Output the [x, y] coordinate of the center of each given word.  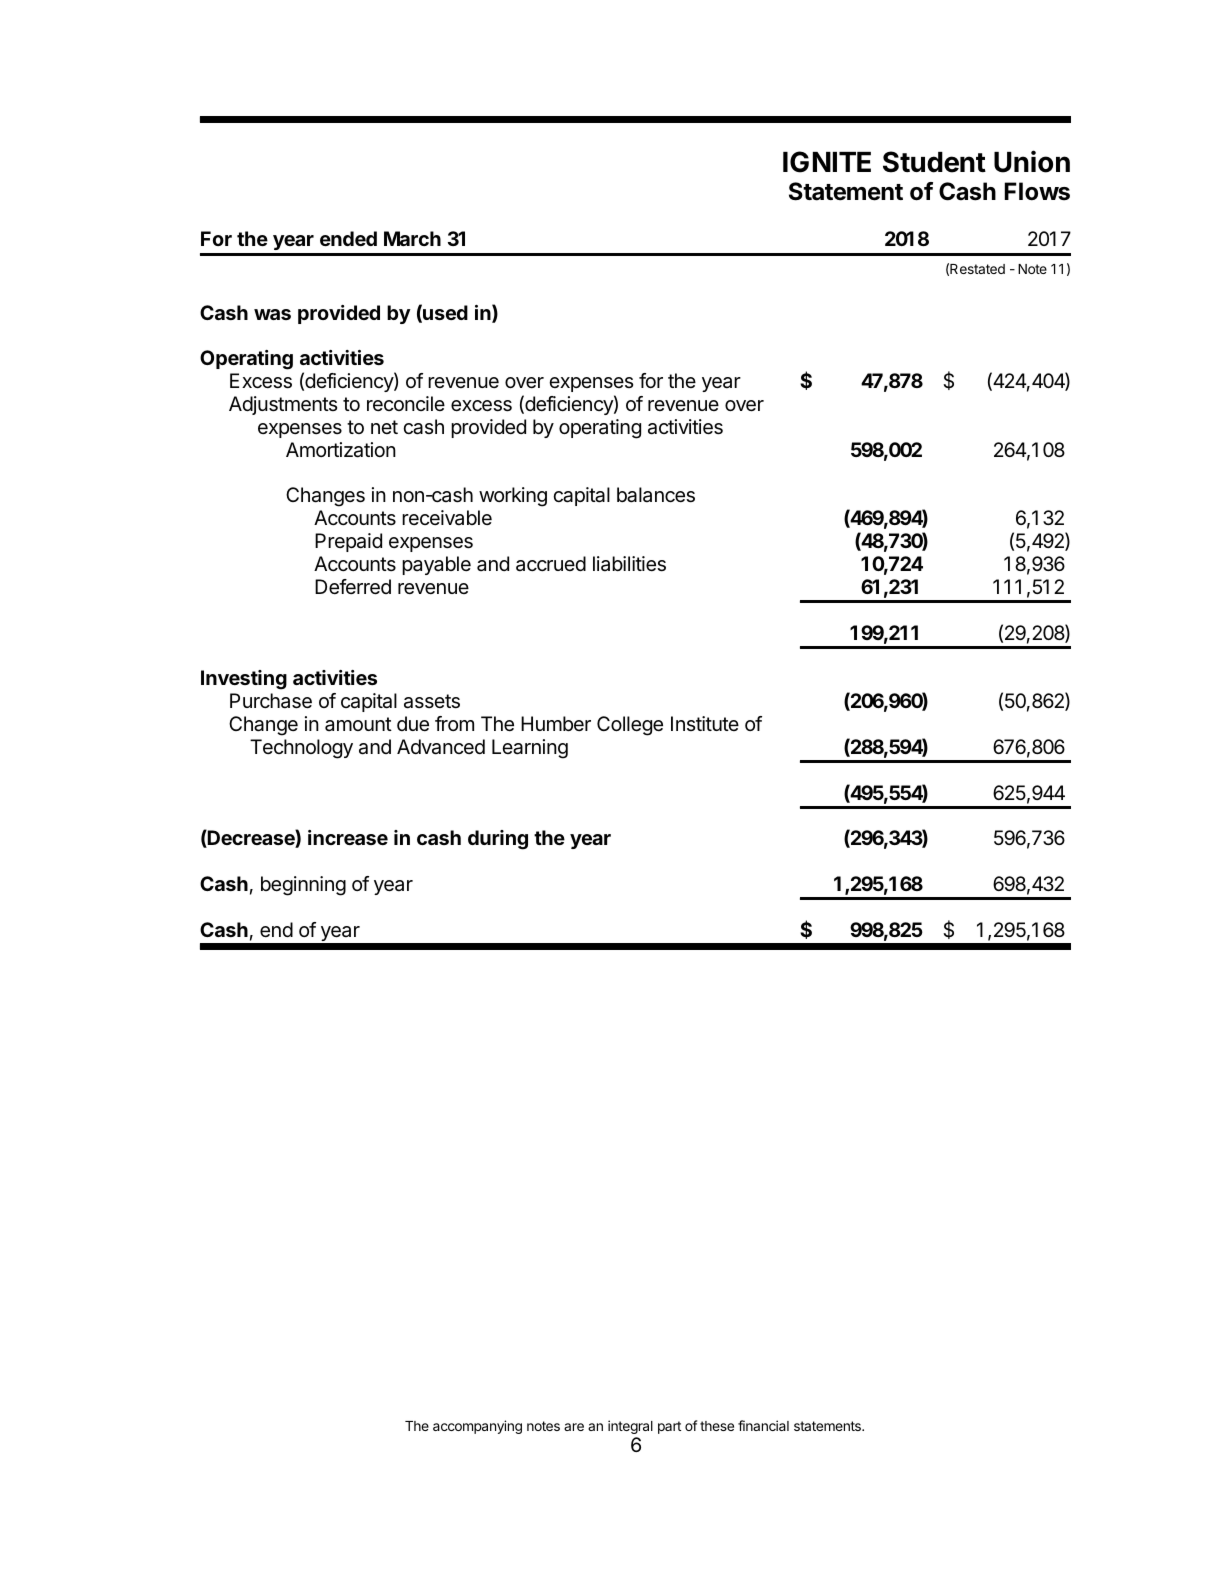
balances [656, 495]
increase [348, 837]
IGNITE [827, 162]
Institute [705, 723]
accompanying [477, 1427]
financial [763, 1425]
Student [934, 162]
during [498, 840]
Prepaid [348, 542]
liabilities [629, 564]
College [630, 726]
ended [348, 238]
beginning [303, 886]
